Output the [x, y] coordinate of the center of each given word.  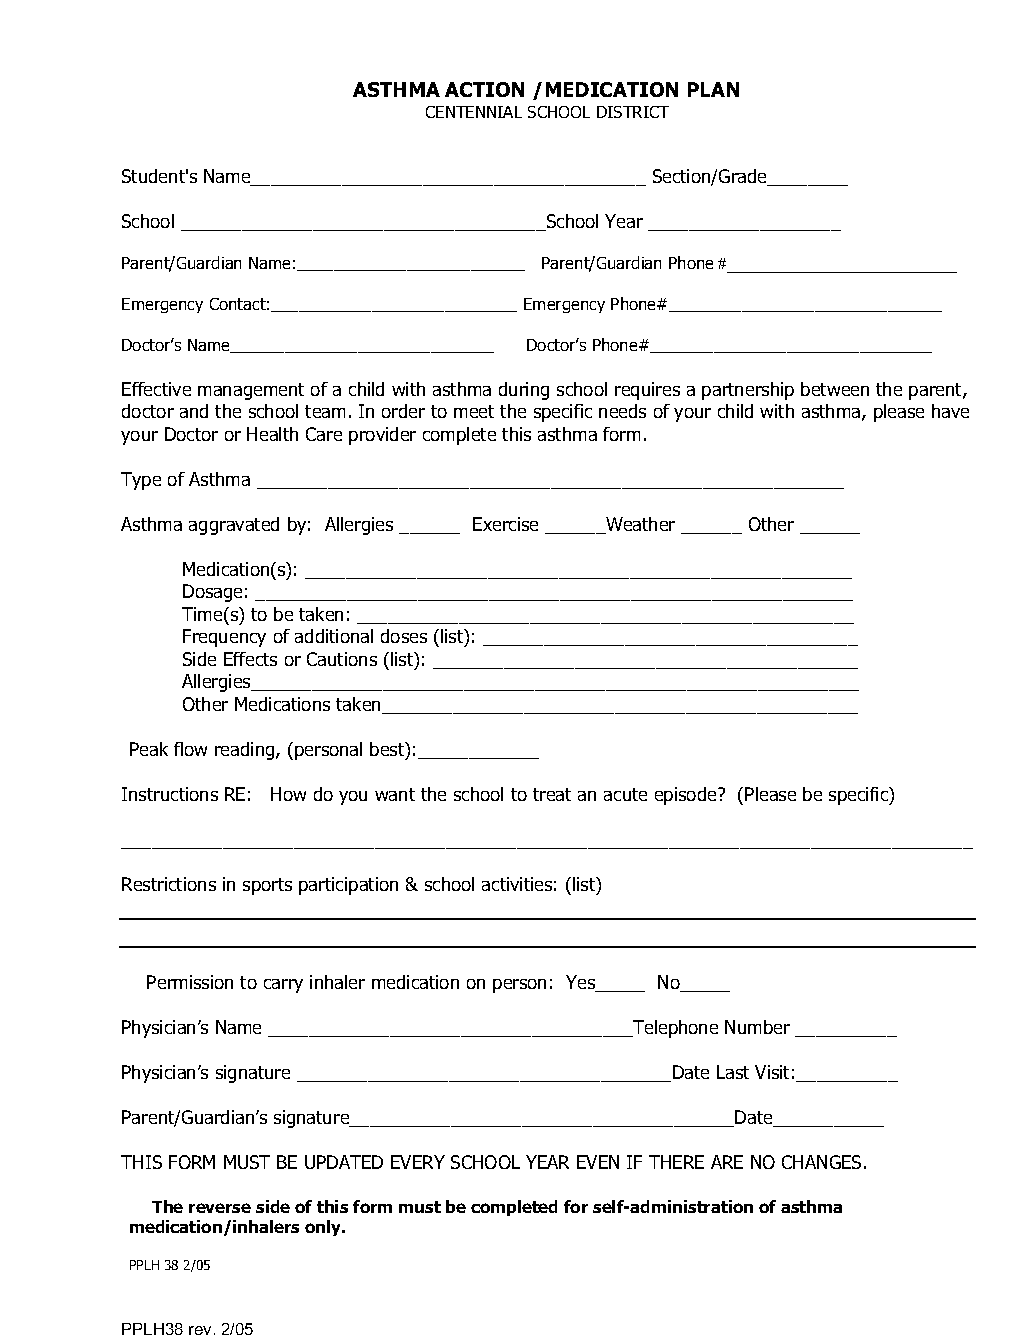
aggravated [234, 526]
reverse [220, 1208]
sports [267, 886]
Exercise [505, 524]
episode [687, 796]
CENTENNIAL [474, 112]
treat [552, 794]
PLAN [713, 89]
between [835, 389]
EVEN [598, 1162]
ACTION [484, 89]
